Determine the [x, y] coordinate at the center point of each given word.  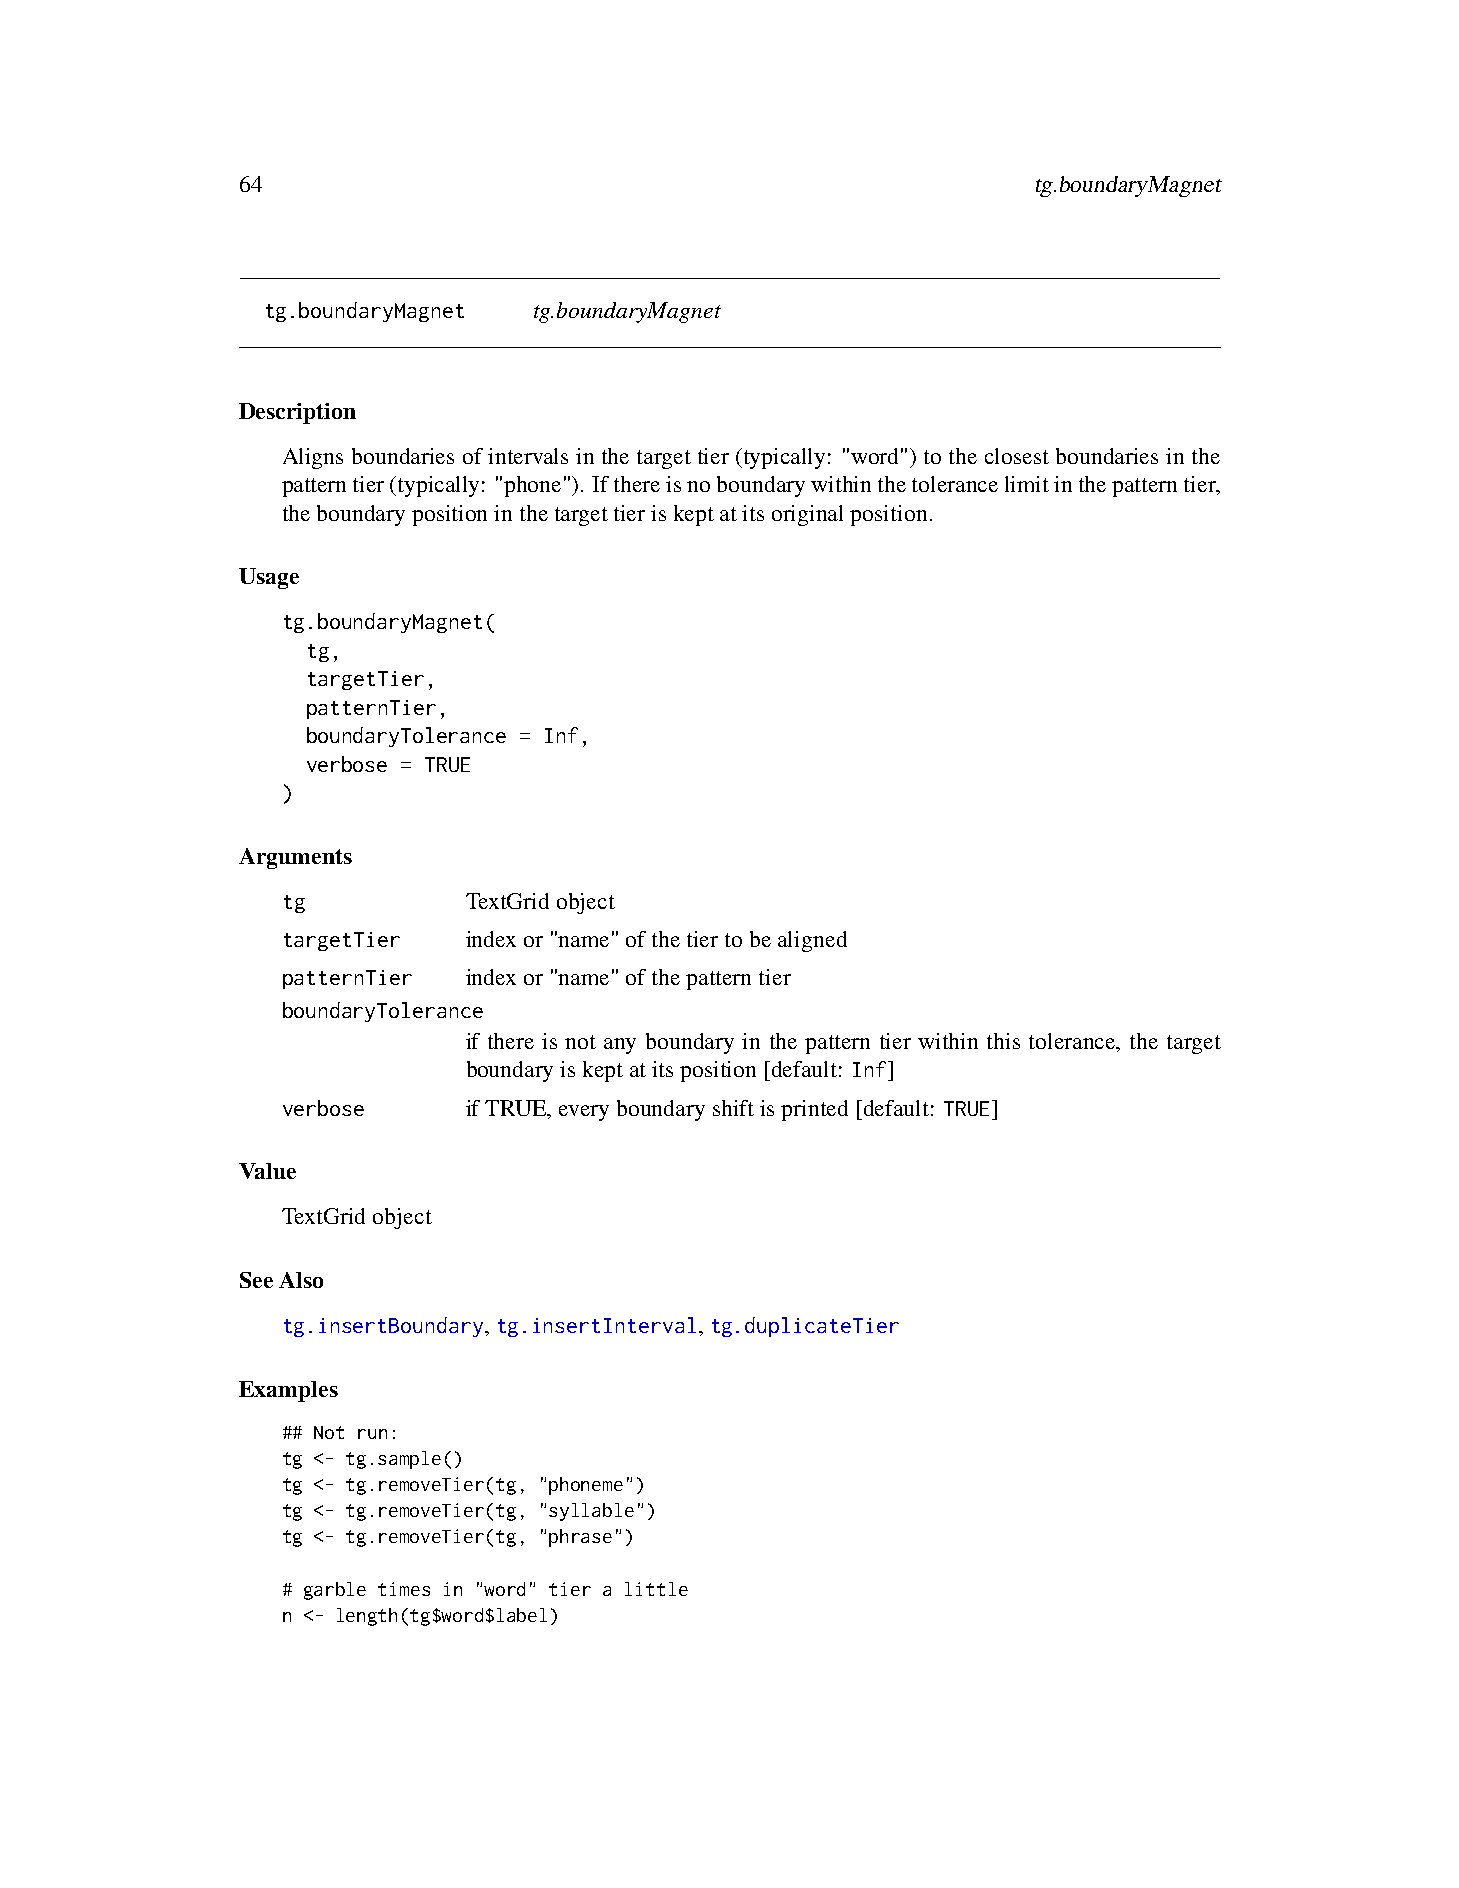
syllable [591, 1512]
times [404, 1589]
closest [1017, 456]
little [656, 1589]
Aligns [313, 458]
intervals [528, 456]
